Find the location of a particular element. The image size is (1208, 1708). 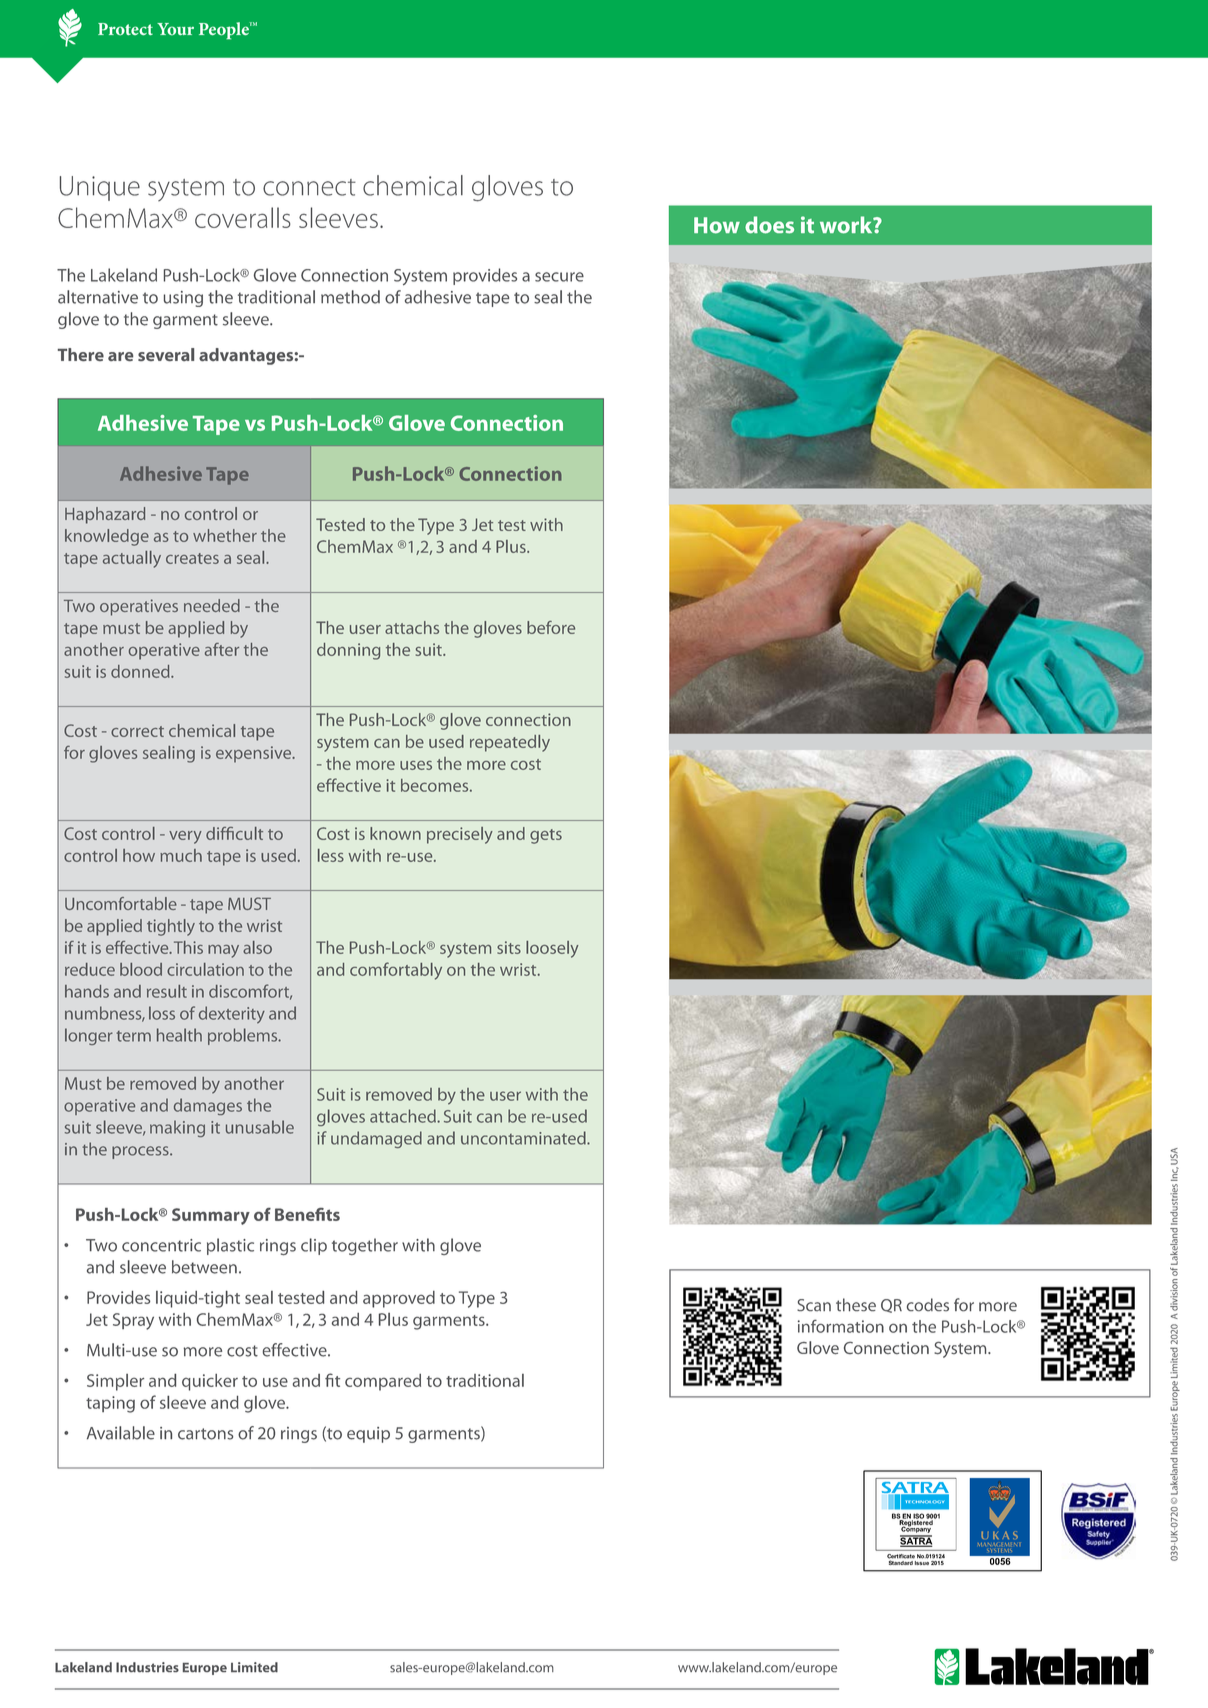

compared is located at coordinates (383, 1382).
